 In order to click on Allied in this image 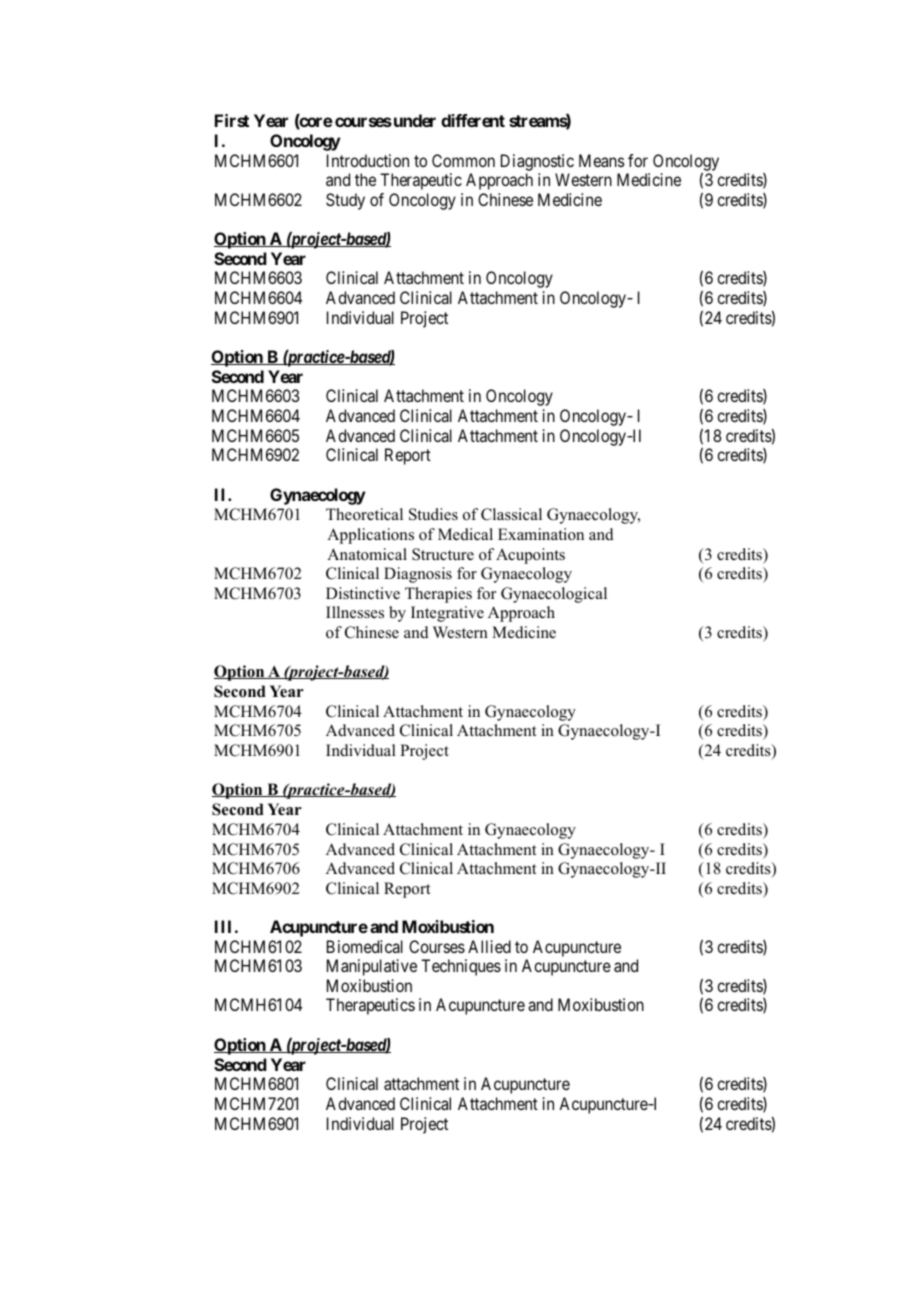, I will do `click(489, 946)`.
